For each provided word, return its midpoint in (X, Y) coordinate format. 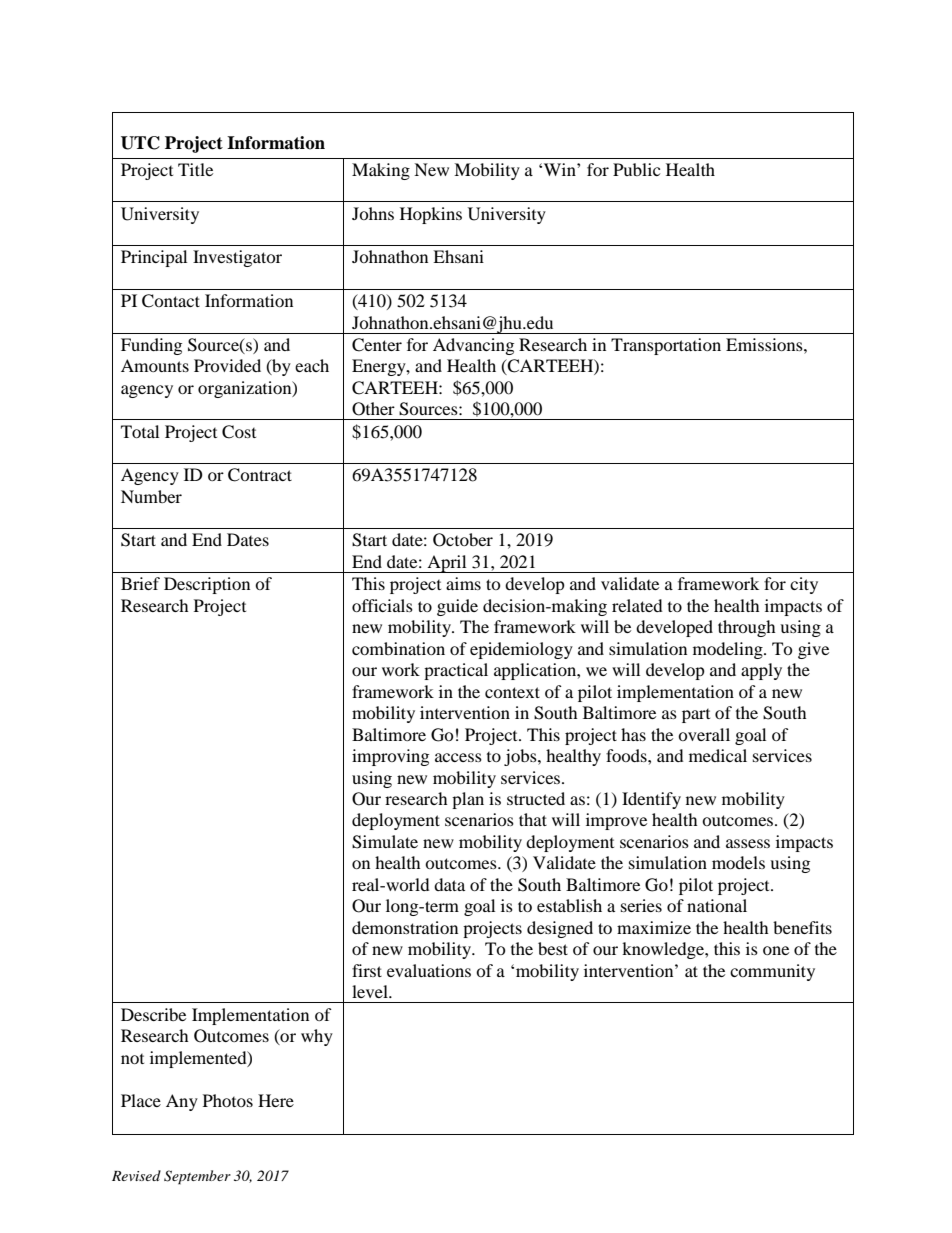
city (804, 585)
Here (276, 1100)
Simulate (385, 842)
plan (468, 800)
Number (151, 496)
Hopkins (431, 215)
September (197, 1177)
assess (748, 843)
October (463, 540)
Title (195, 169)
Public (636, 169)
